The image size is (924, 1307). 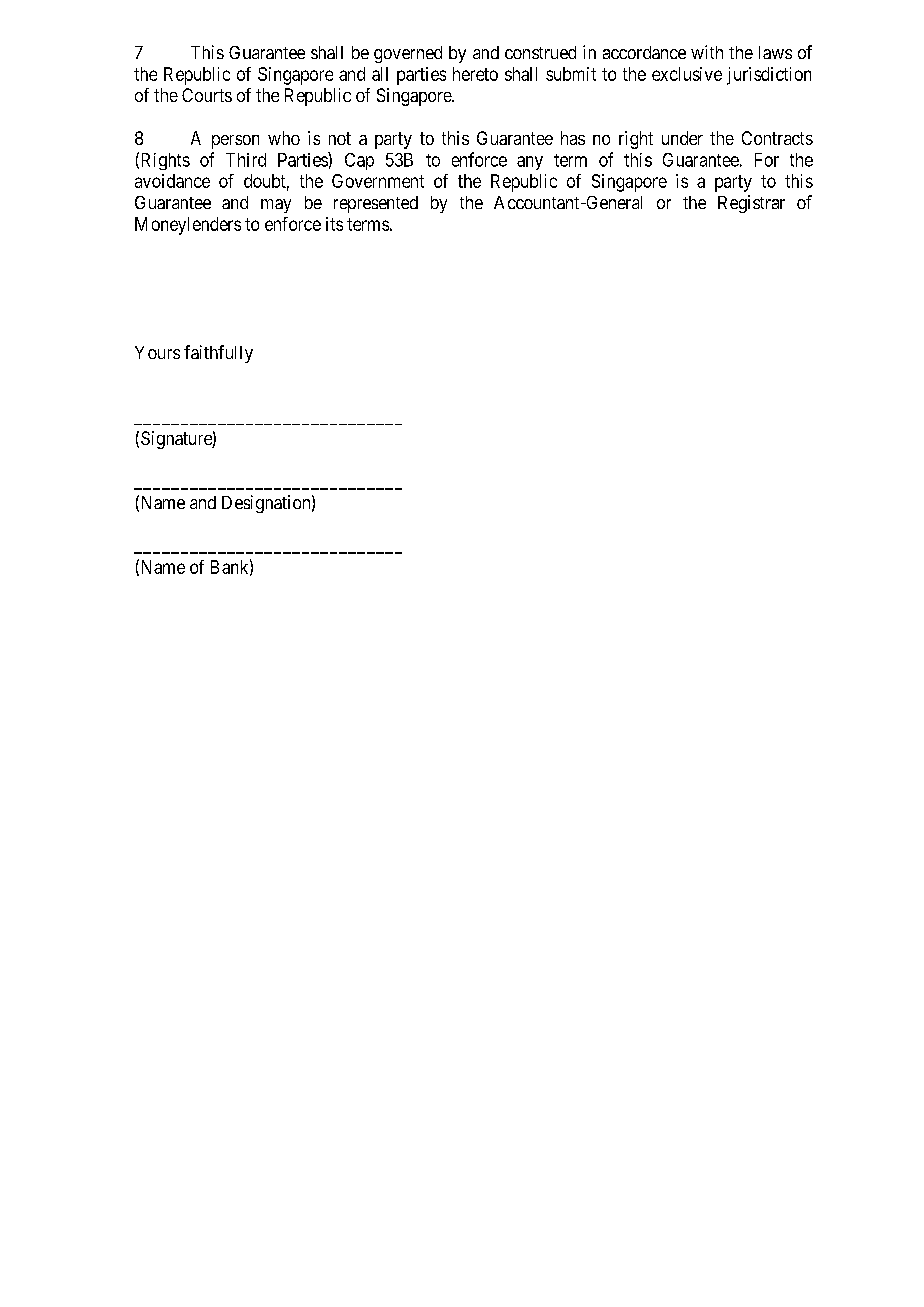 I want to click on its, so click(x=334, y=224).
